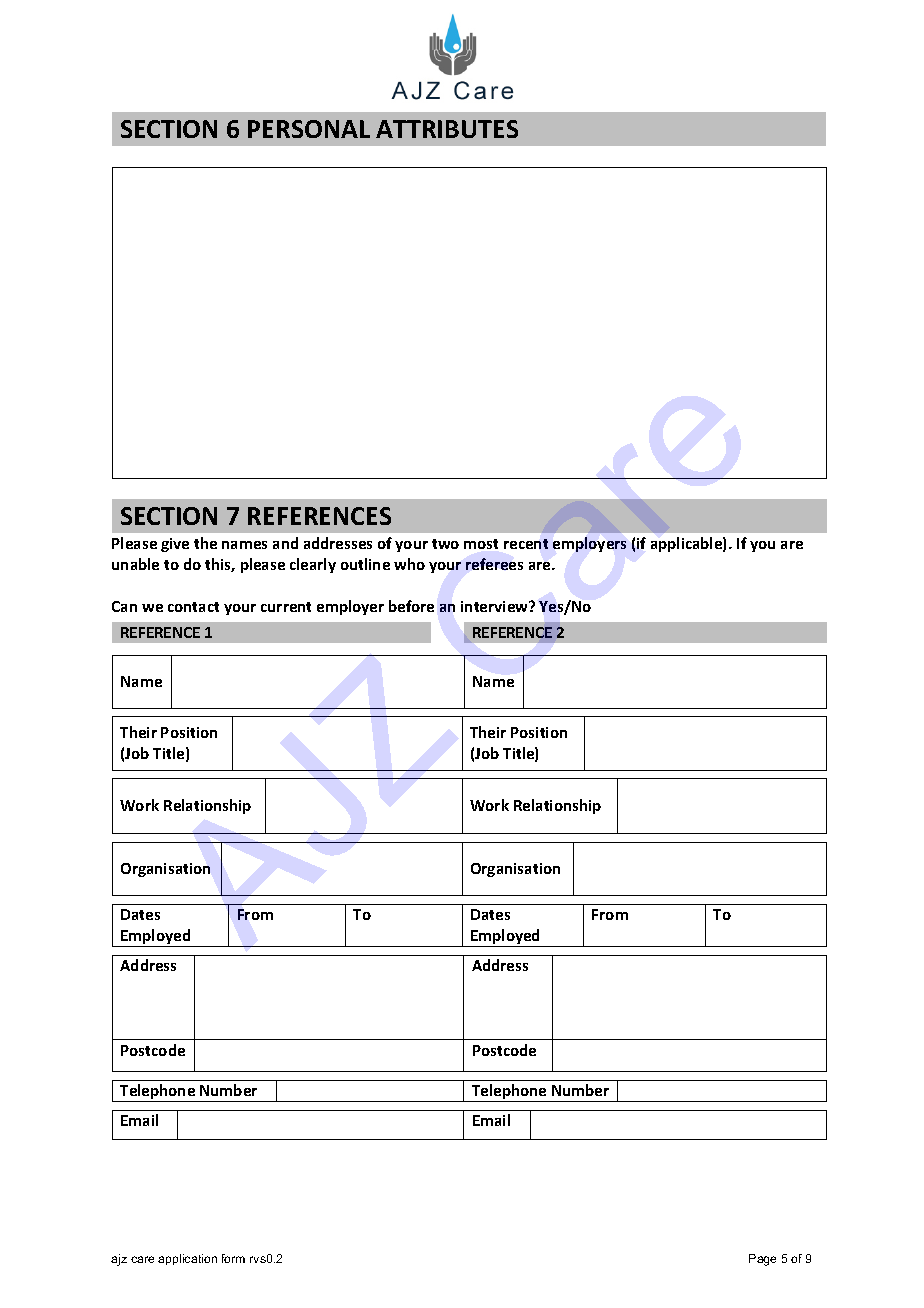  What do you see at coordinates (526, 544) in the screenshot?
I see `recent` at bounding box center [526, 544].
